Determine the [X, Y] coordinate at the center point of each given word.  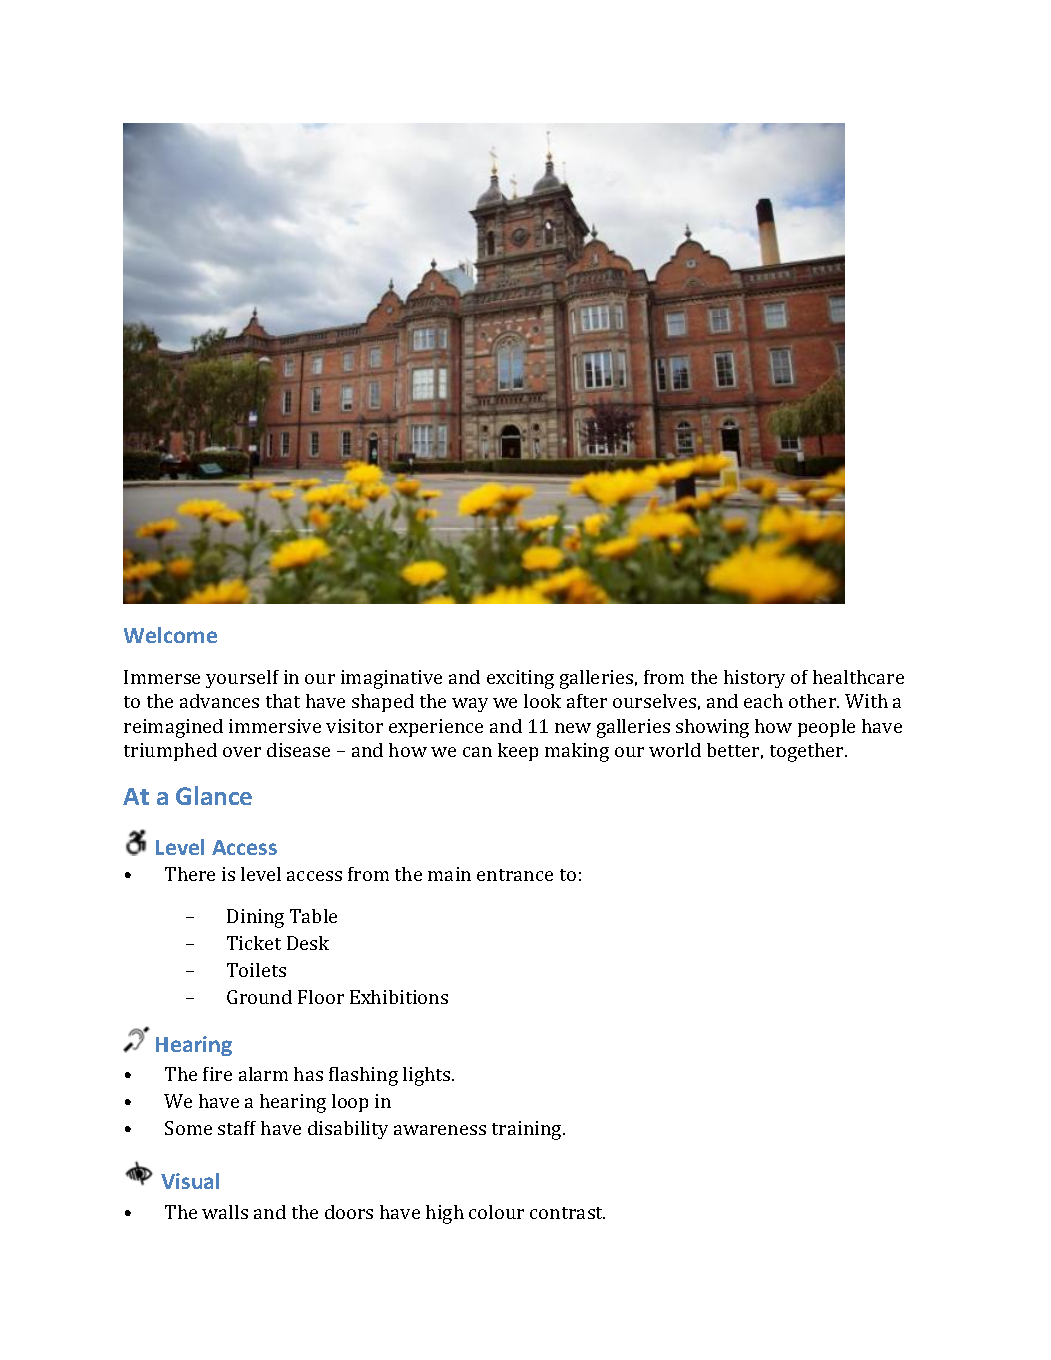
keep [518, 752]
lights [428, 1076]
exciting [520, 679]
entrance [515, 875]
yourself [242, 679]
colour [496, 1212]
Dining [255, 918]
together [808, 752]
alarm [263, 1074]
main [449, 874]
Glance [214, 795]
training [528, 1130]
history [754, 679]
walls [225, 1212]
